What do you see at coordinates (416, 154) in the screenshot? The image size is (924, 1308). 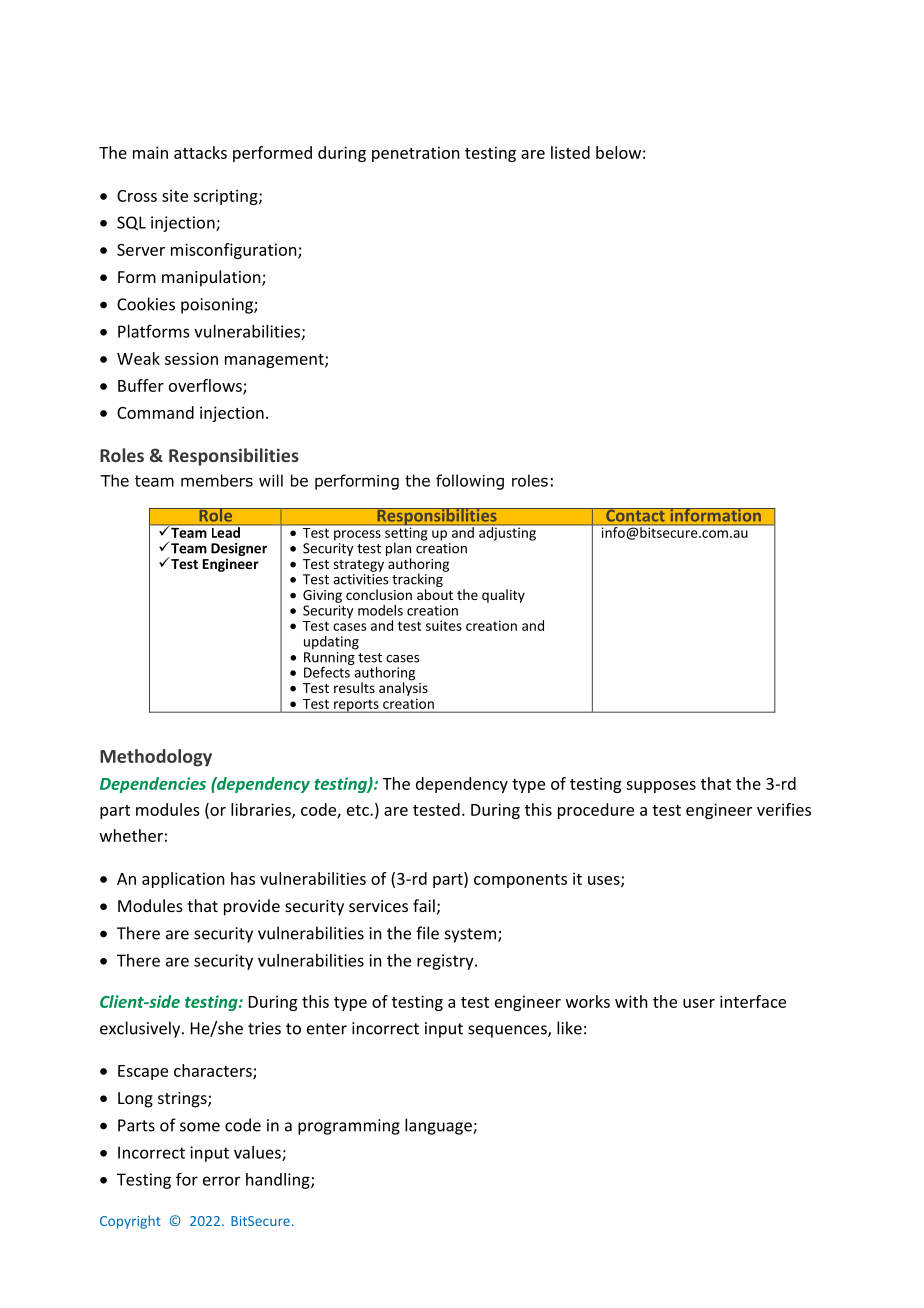 I see `penetration` at bounding box center [416, 154].
